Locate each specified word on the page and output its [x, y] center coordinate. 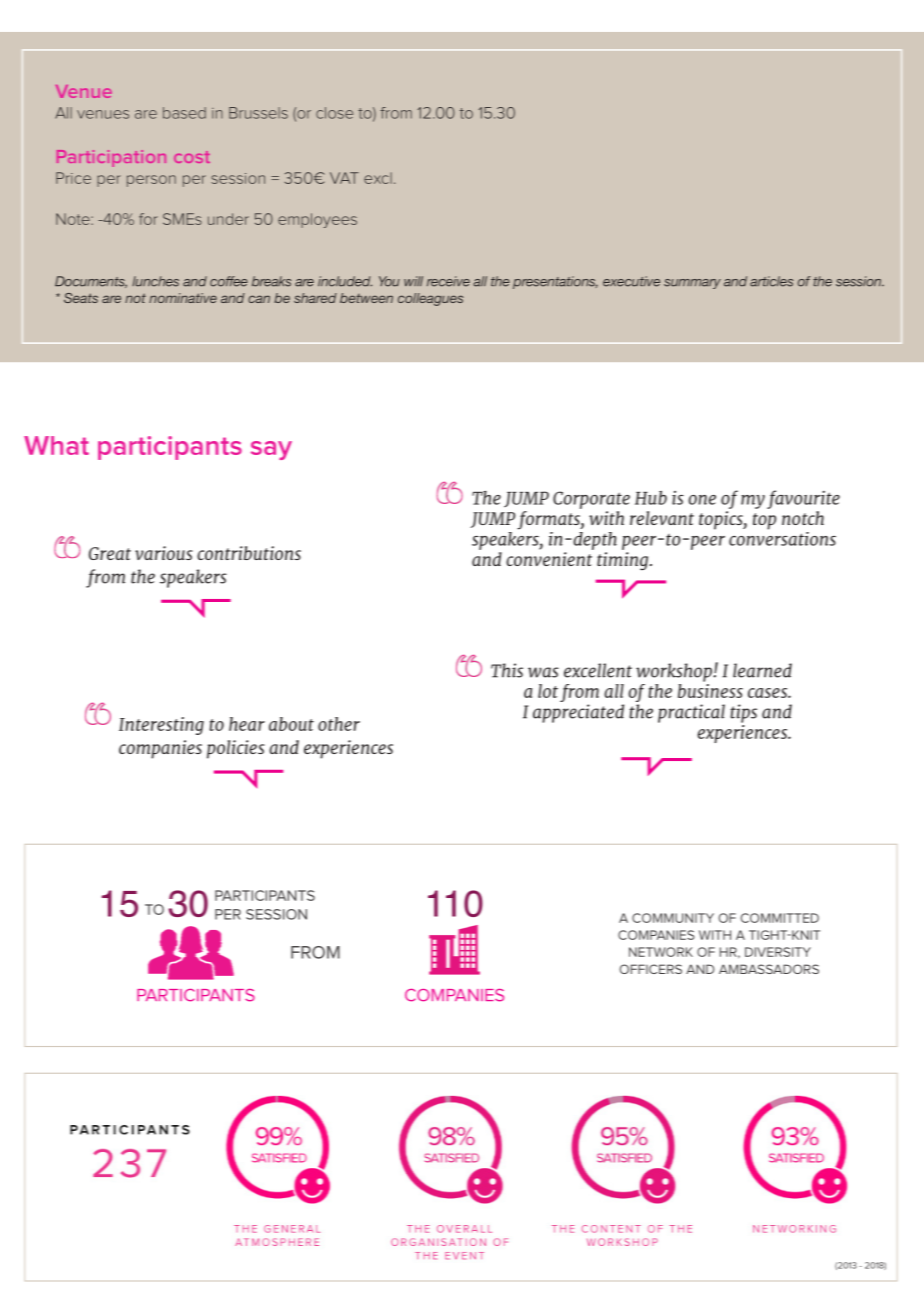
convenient [549, 559]
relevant [662, 518]
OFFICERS [651, 969]
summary [692, 284]
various [164, 553]
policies [236, 749]
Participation [111, 158]
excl [378, 178]
